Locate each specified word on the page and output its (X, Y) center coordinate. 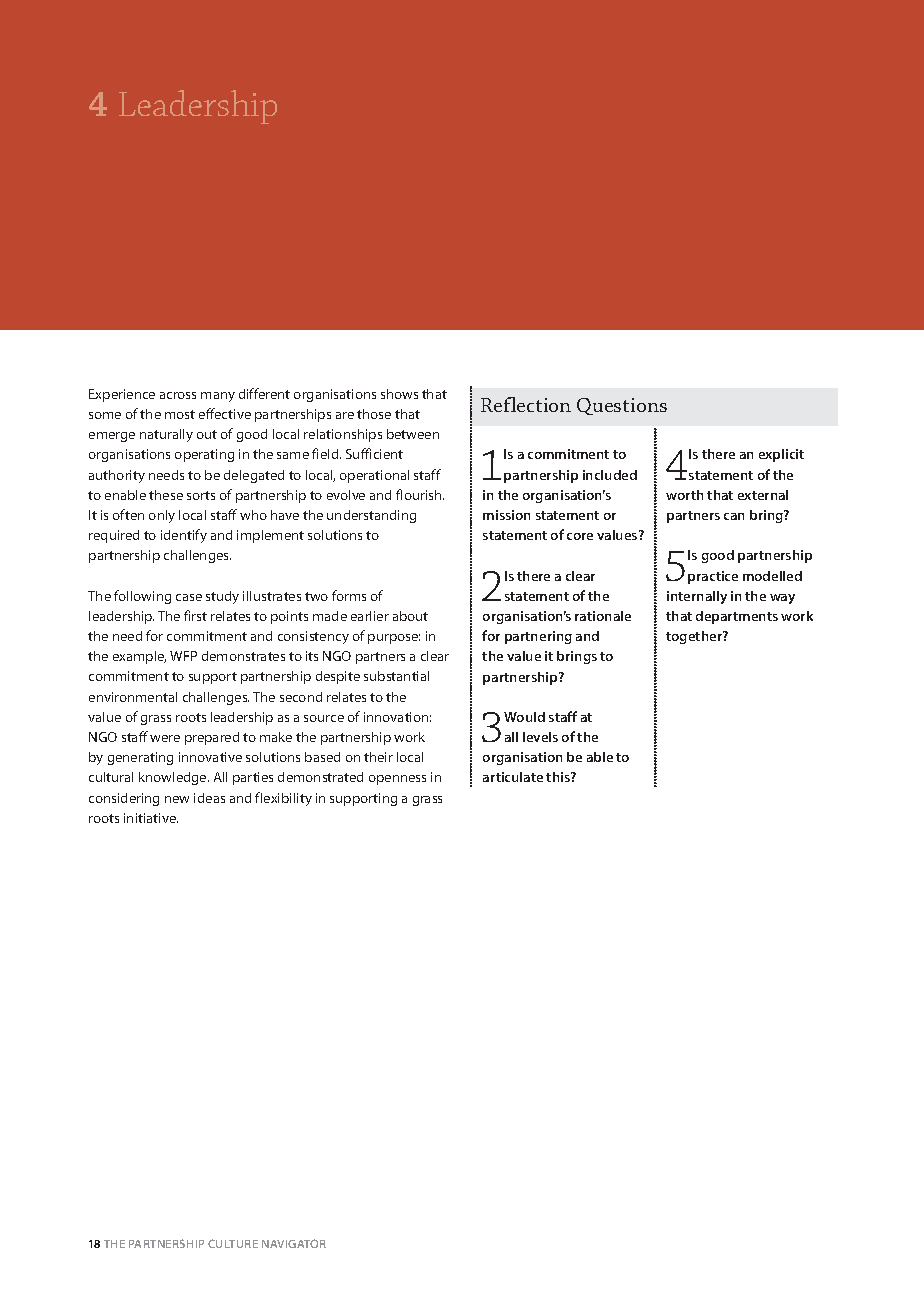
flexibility (283, 799)
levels (540, 737)
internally (697, 597)
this (559, 777)
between (413, 434)
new (177, 799)
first (195, 615)
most (180, 414)
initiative (151, 818)
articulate (513, 777)
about (410, 616)
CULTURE (233, 1243)
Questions (622, 406)
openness (397, 780)
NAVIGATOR (294, 1243)
